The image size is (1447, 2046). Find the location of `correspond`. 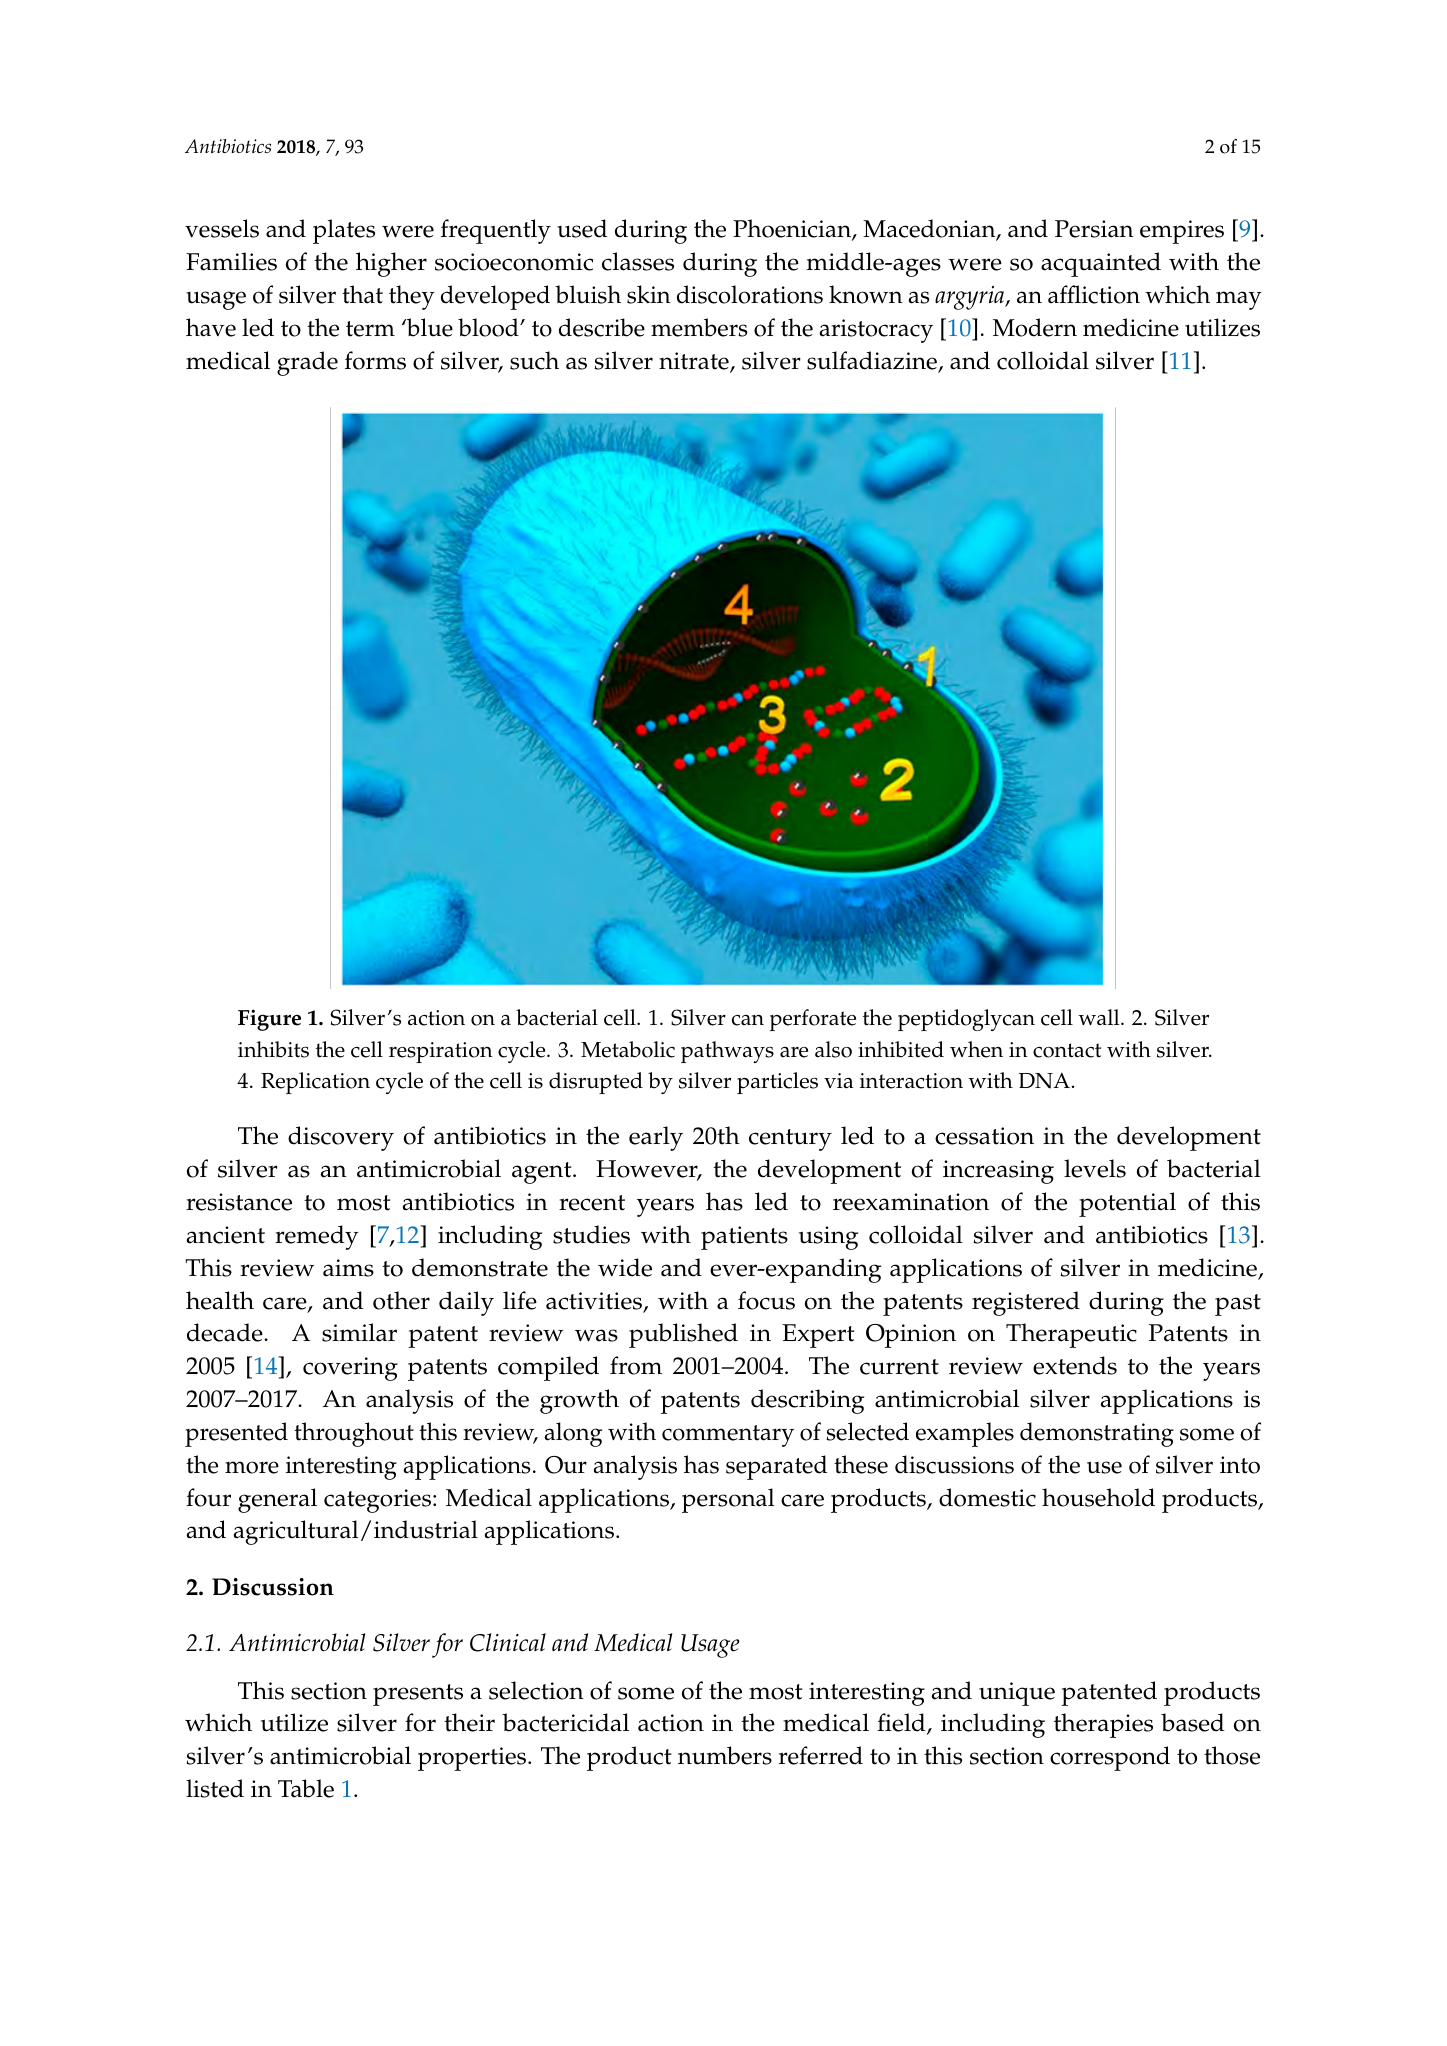

correspond is located at coordinates (1110, 1758).
